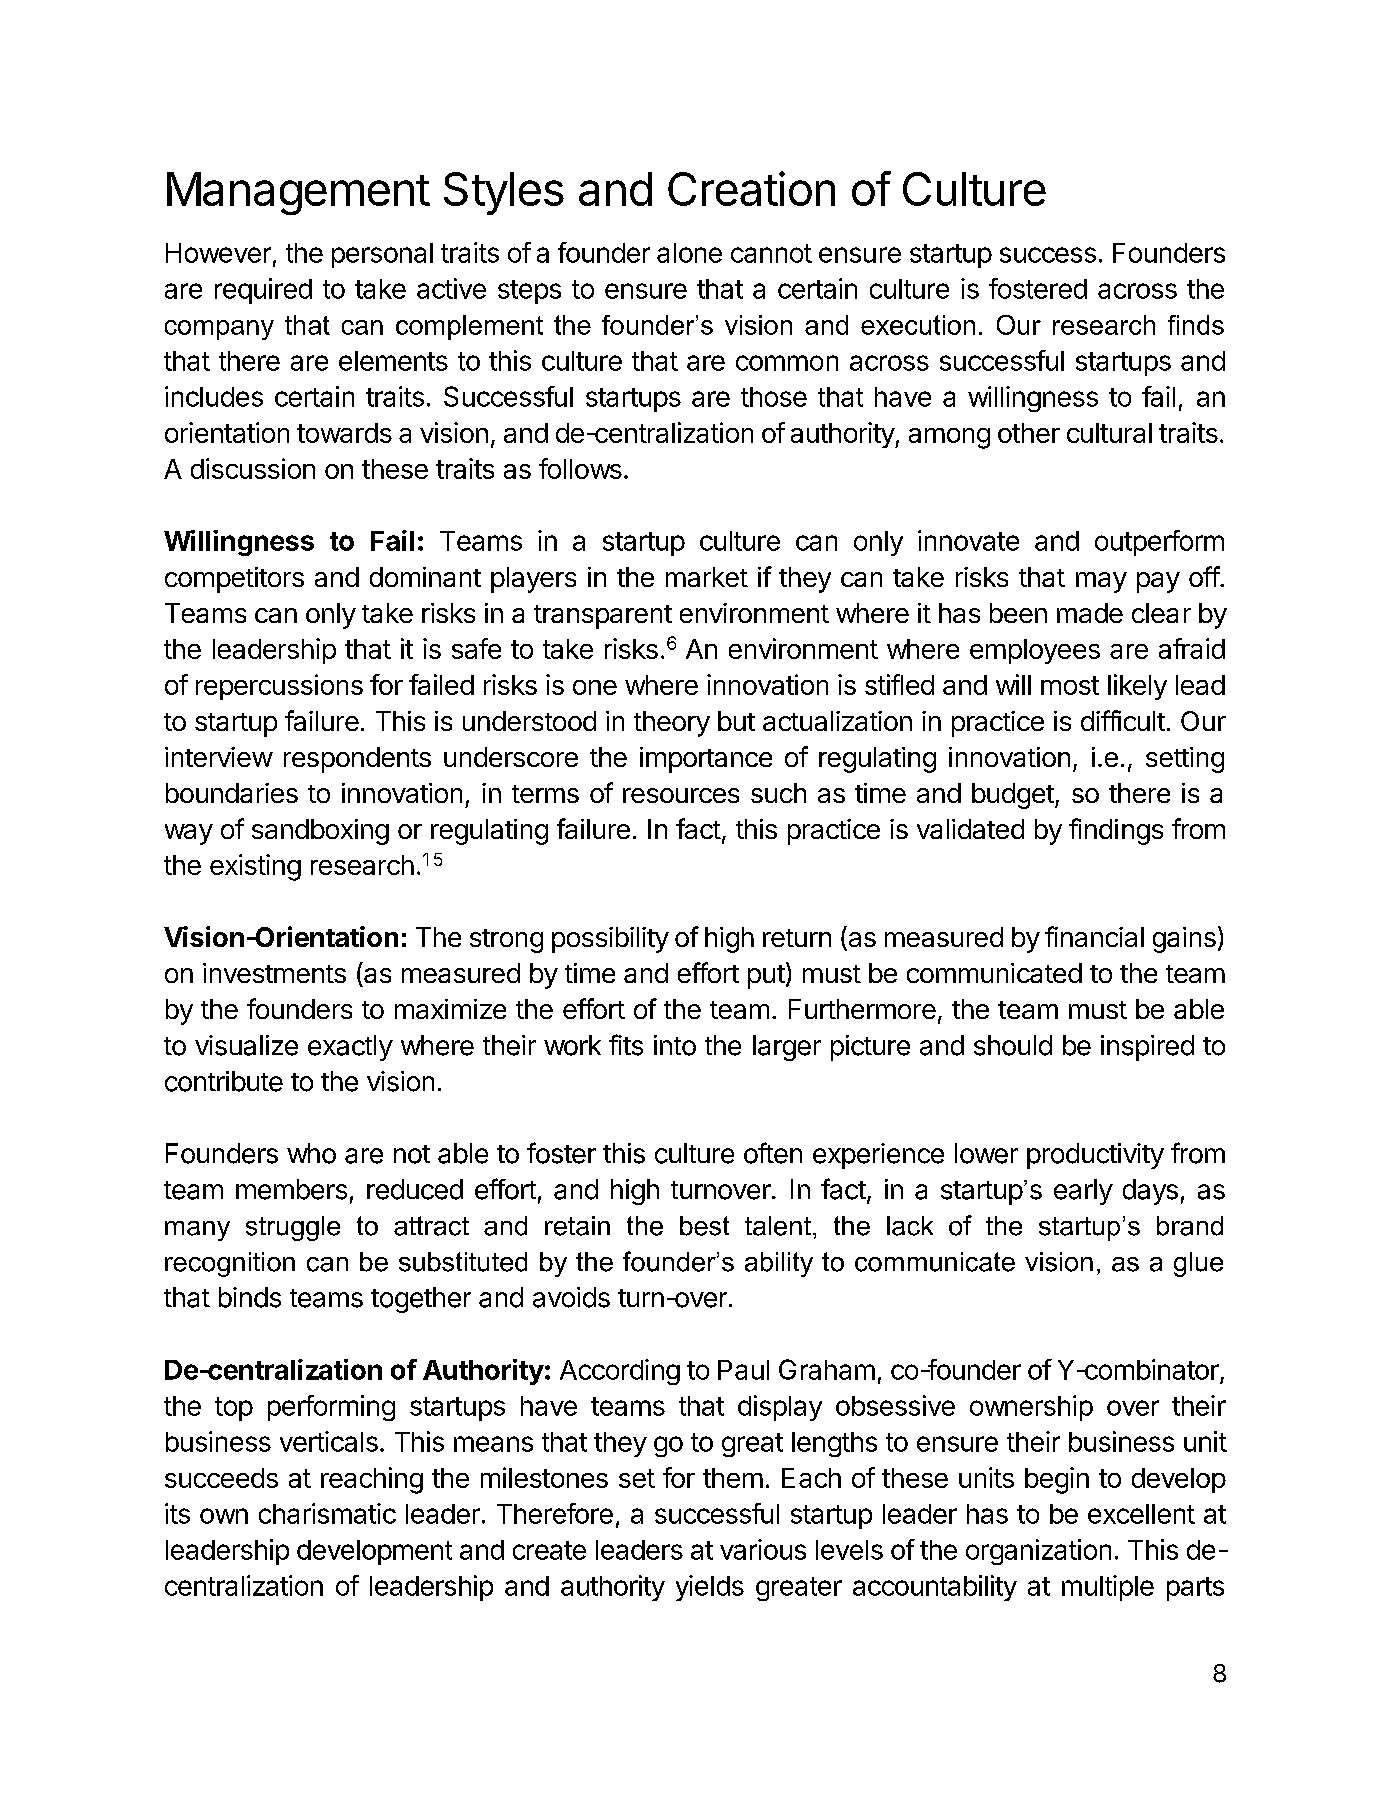 The width and height of the image is (1389, 1798). I want to click on alone, so click(689, 253).
